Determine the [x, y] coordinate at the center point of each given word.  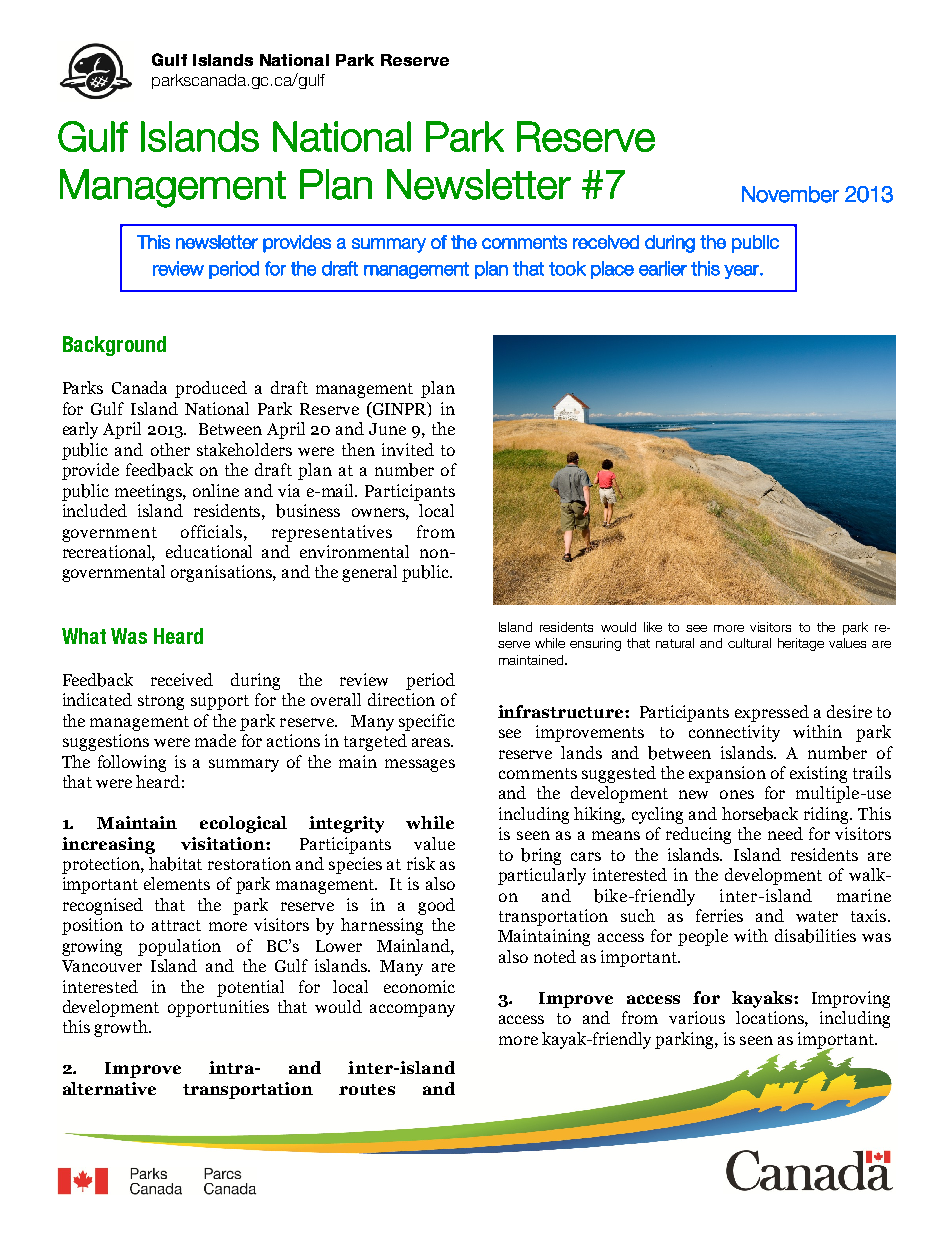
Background [114, 346]
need [785, 833]
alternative [109, 1088]
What [84, 636]
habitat [175, 864]
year [742, 272]
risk [421, 863]
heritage [801, 644]
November [790, 194]
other [170, 449]
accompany [412, 1010]
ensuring [595, 644]
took [567, 268]
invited [408, 449]
